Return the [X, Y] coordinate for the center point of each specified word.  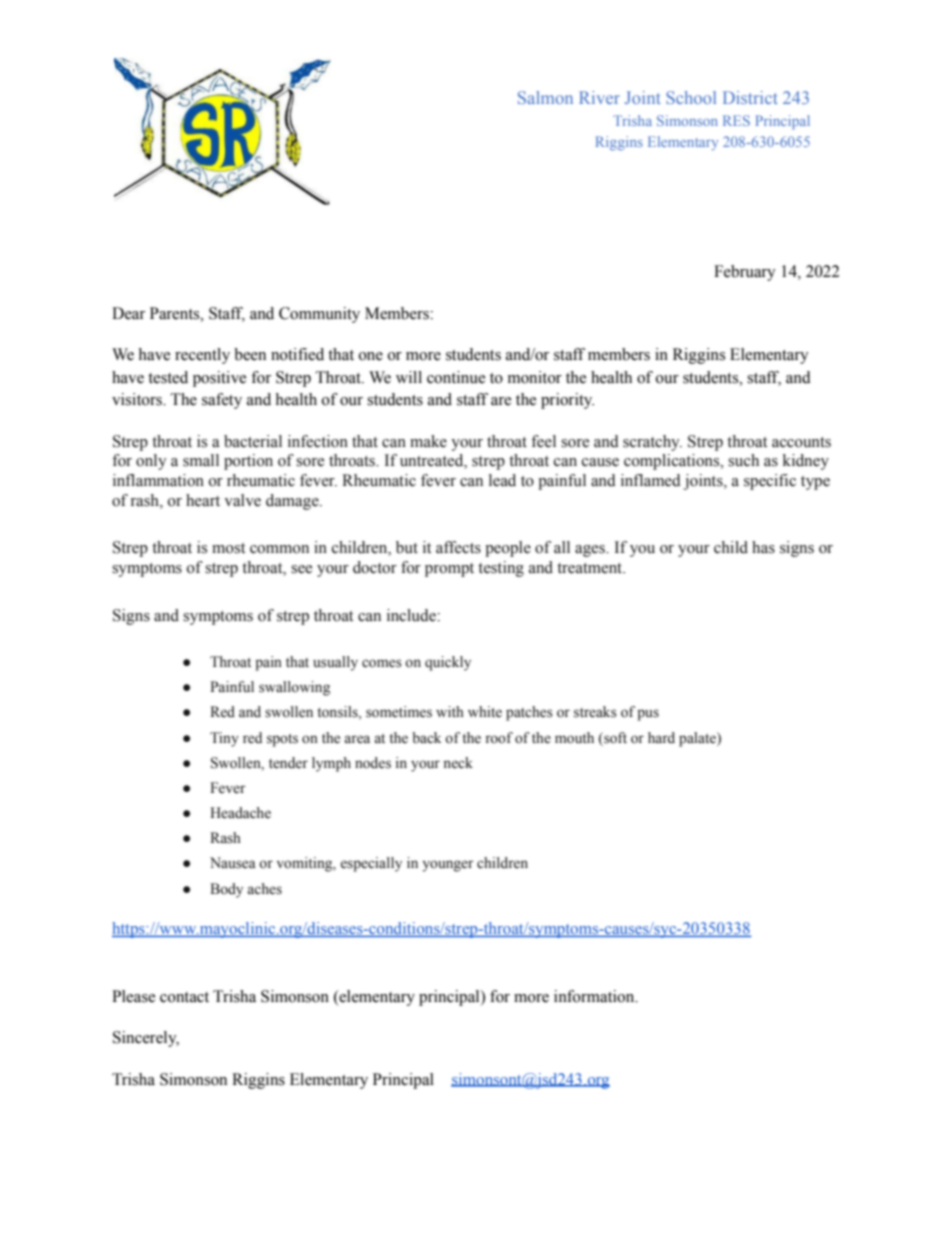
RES [736, 120]
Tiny [224, 739]
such [743, 460]
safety [222, 401]
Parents [176, 313]
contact [184, 997]
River [599, 97]
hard [661, 737]
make [428, 441]
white [485, 712]
